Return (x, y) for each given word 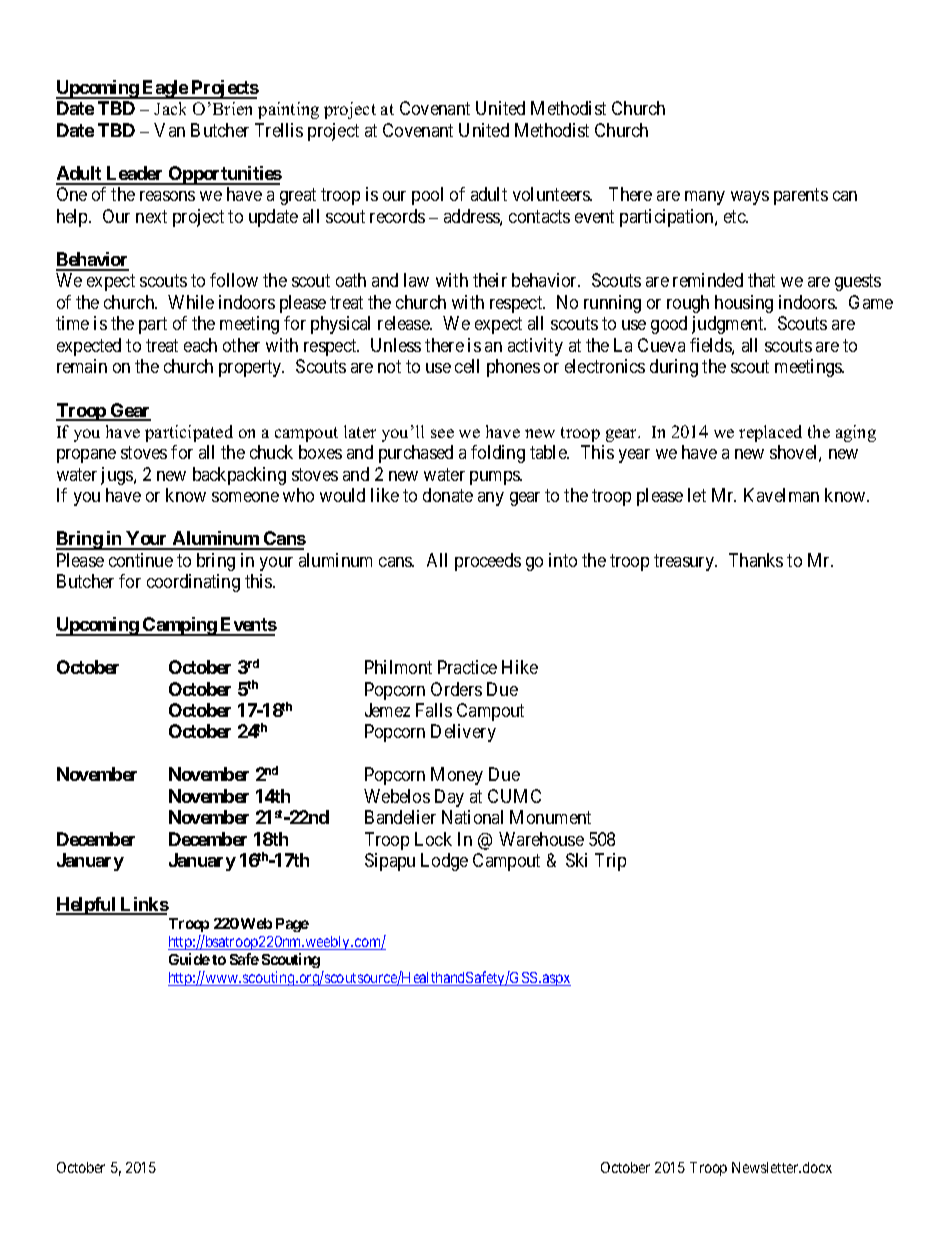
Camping (179, 626)
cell (467, 366)
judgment (729, 325)
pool (427, 196)
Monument (550, 817)
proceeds (488, 562)
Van (169, 130)
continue (141, 560)
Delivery (463, 733)
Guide (189, 959)
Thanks (756, 560)
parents (801, 197)
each (200, 345)
